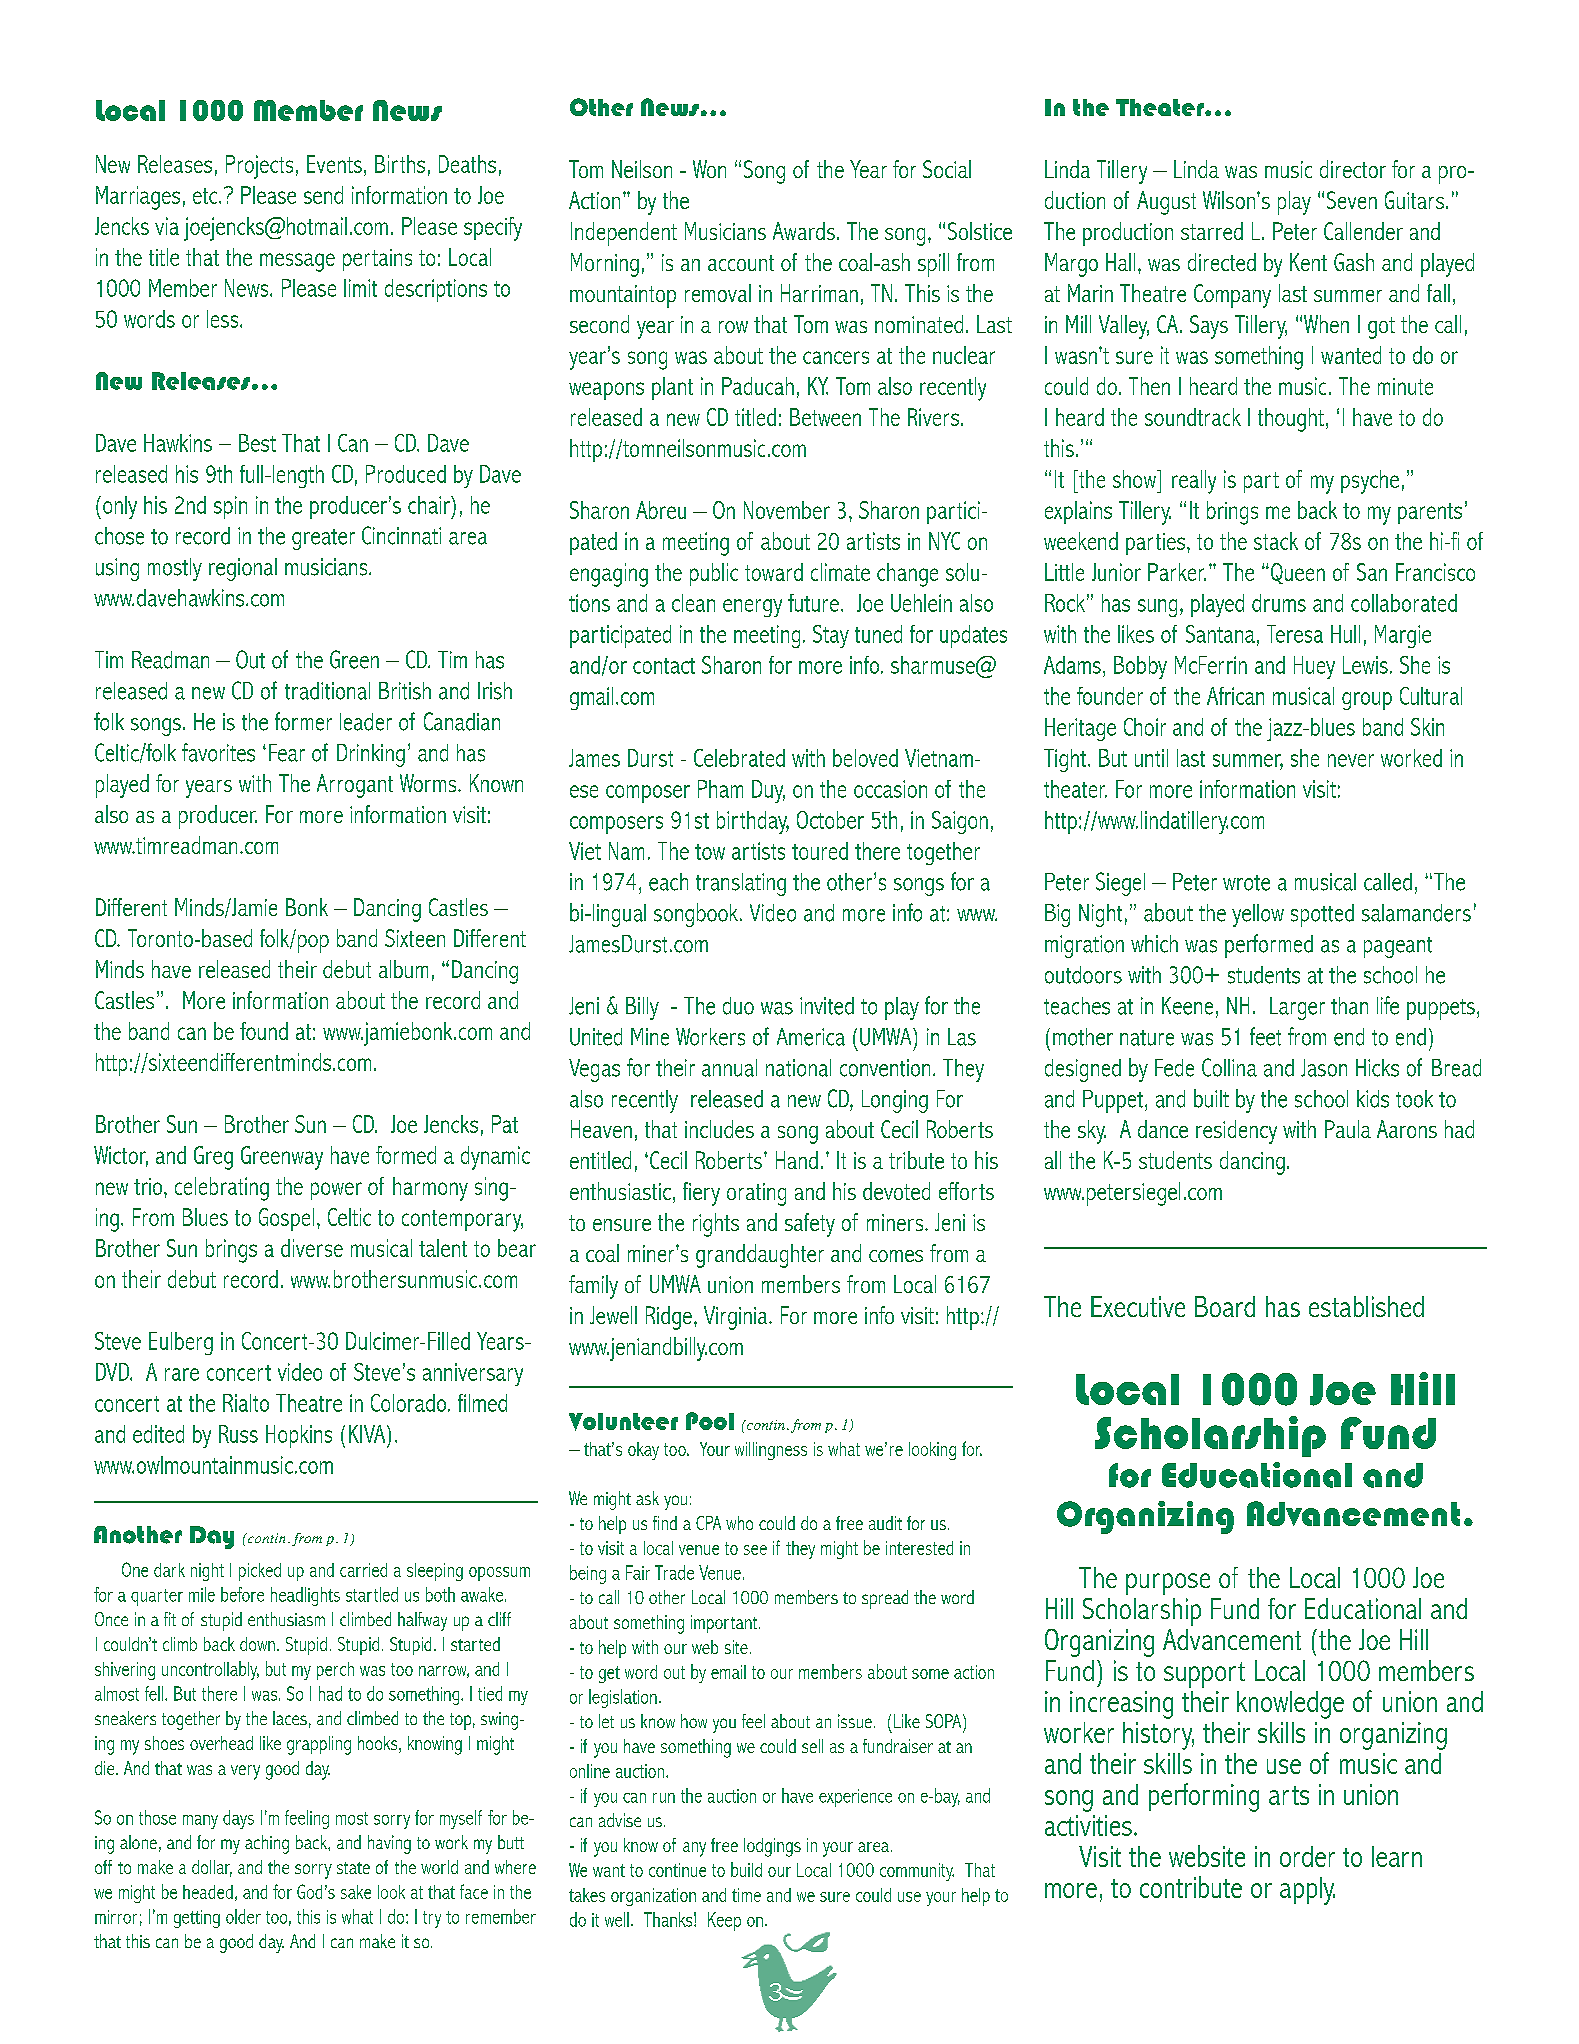 Image resolution: width=1579 pixels, height=2044 pixels. Describe the element at coordinates (811, 1037) in the image. I see `America` at that location.
